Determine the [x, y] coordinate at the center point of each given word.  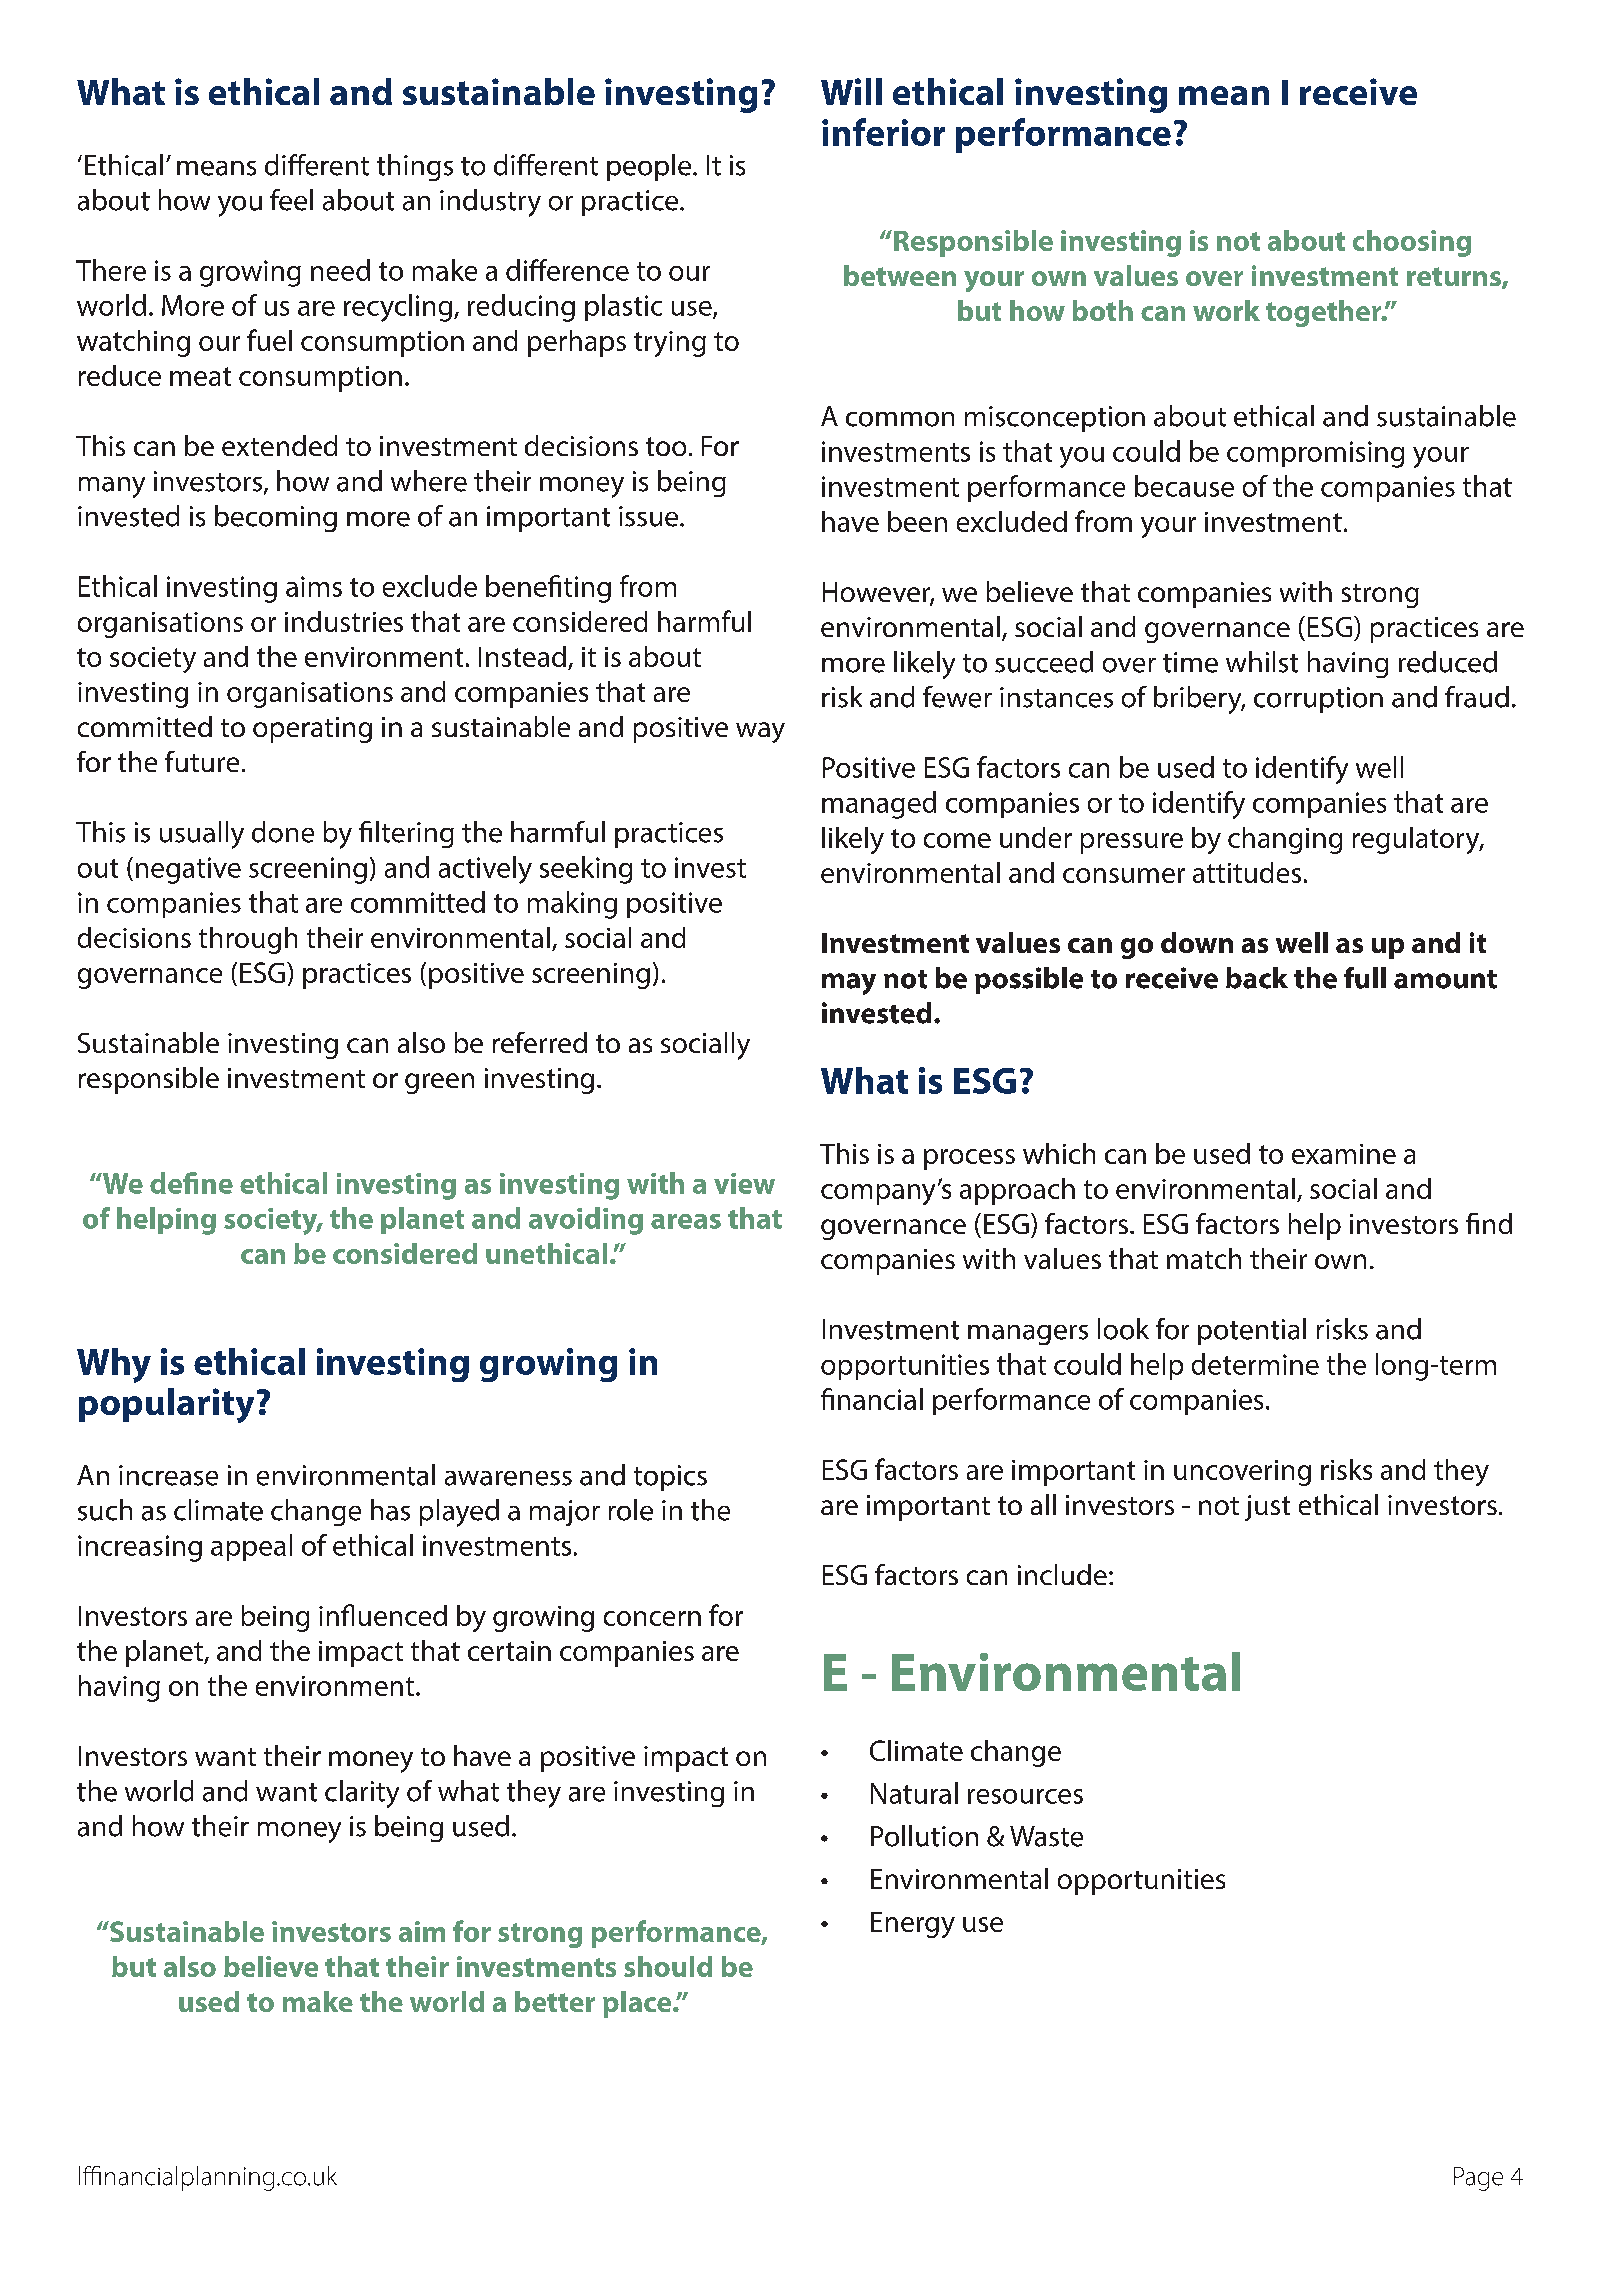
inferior [883, 132]
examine [1344, 1154]
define [191, 1183]
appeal [251, 1547]
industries [344, 621]
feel [291, 200]
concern [652, 1618]
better [555, 2001]
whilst [1262, 662]
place [638, 2004]
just [1267, 1508]
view [744, 1183]
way [760, 732]
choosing [1412, 243]
